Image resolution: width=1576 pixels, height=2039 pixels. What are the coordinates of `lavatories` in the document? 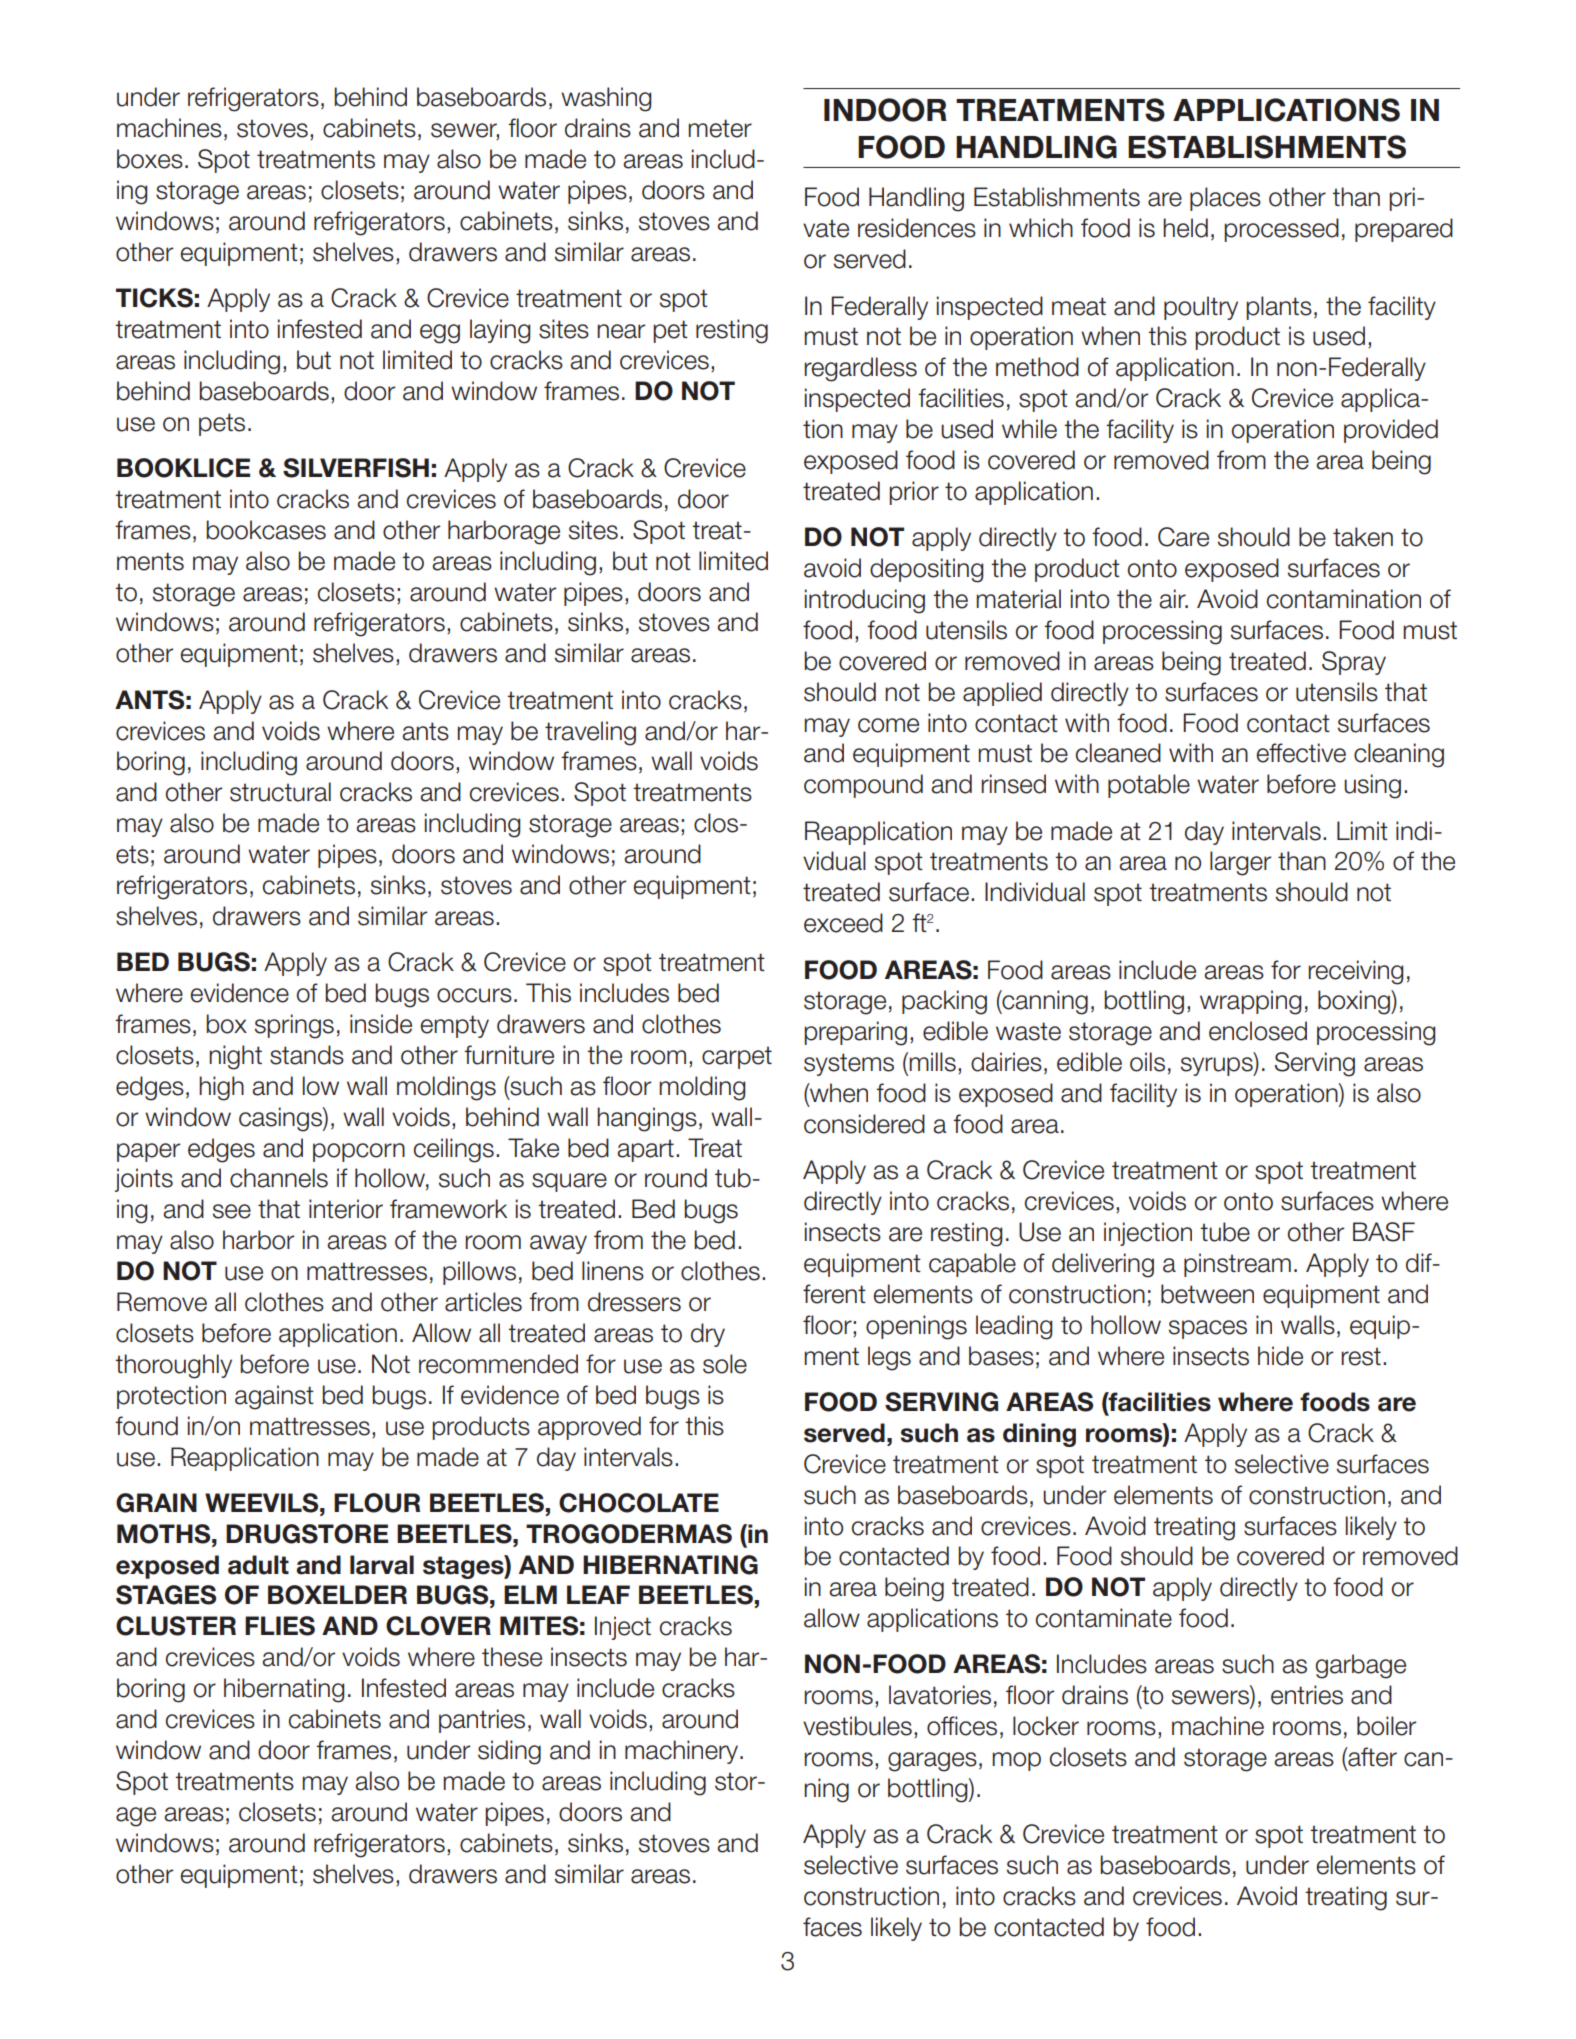 It's located at (940, 1695).
